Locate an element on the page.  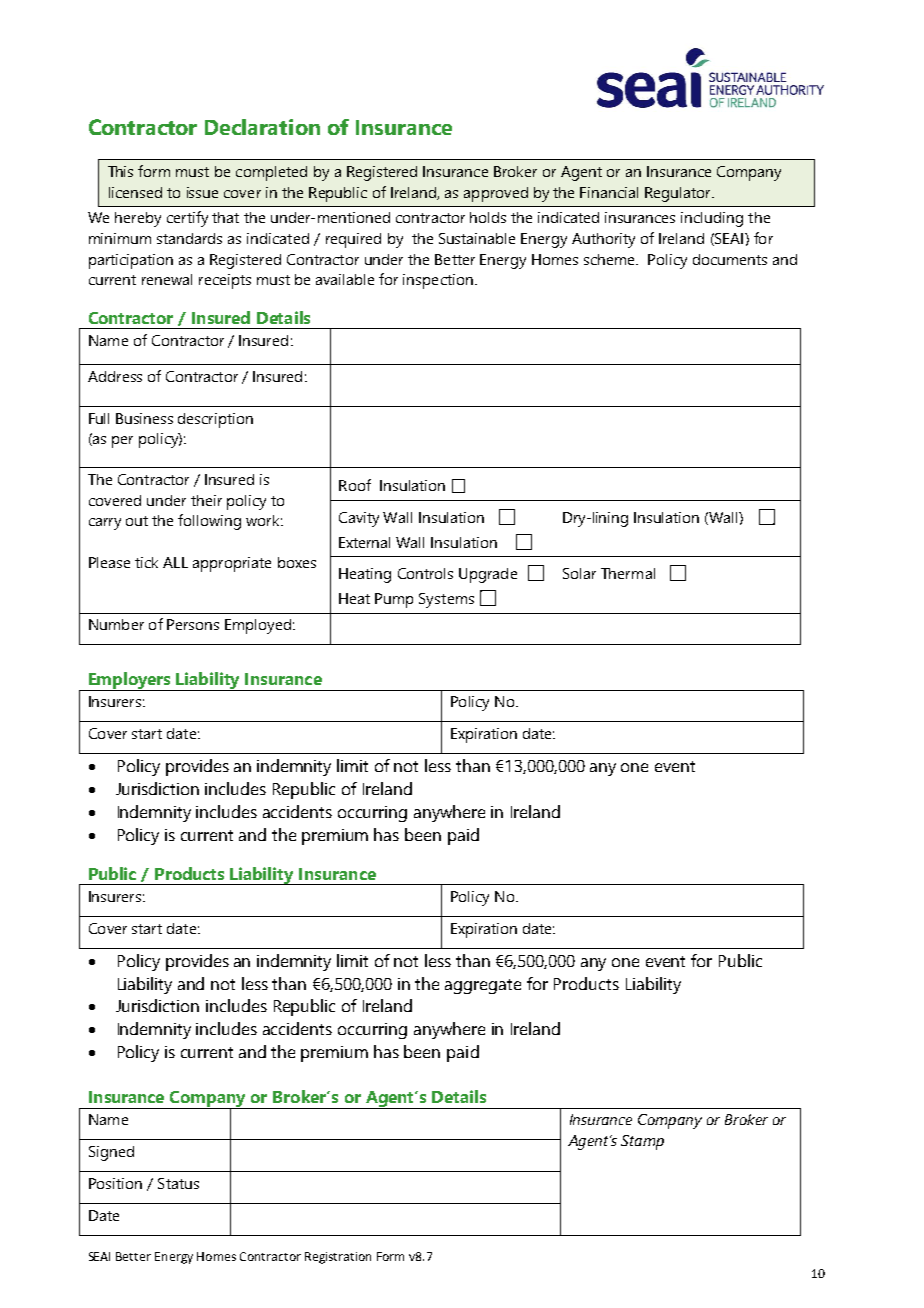
Regulator is located at coordinates (679, 194).
